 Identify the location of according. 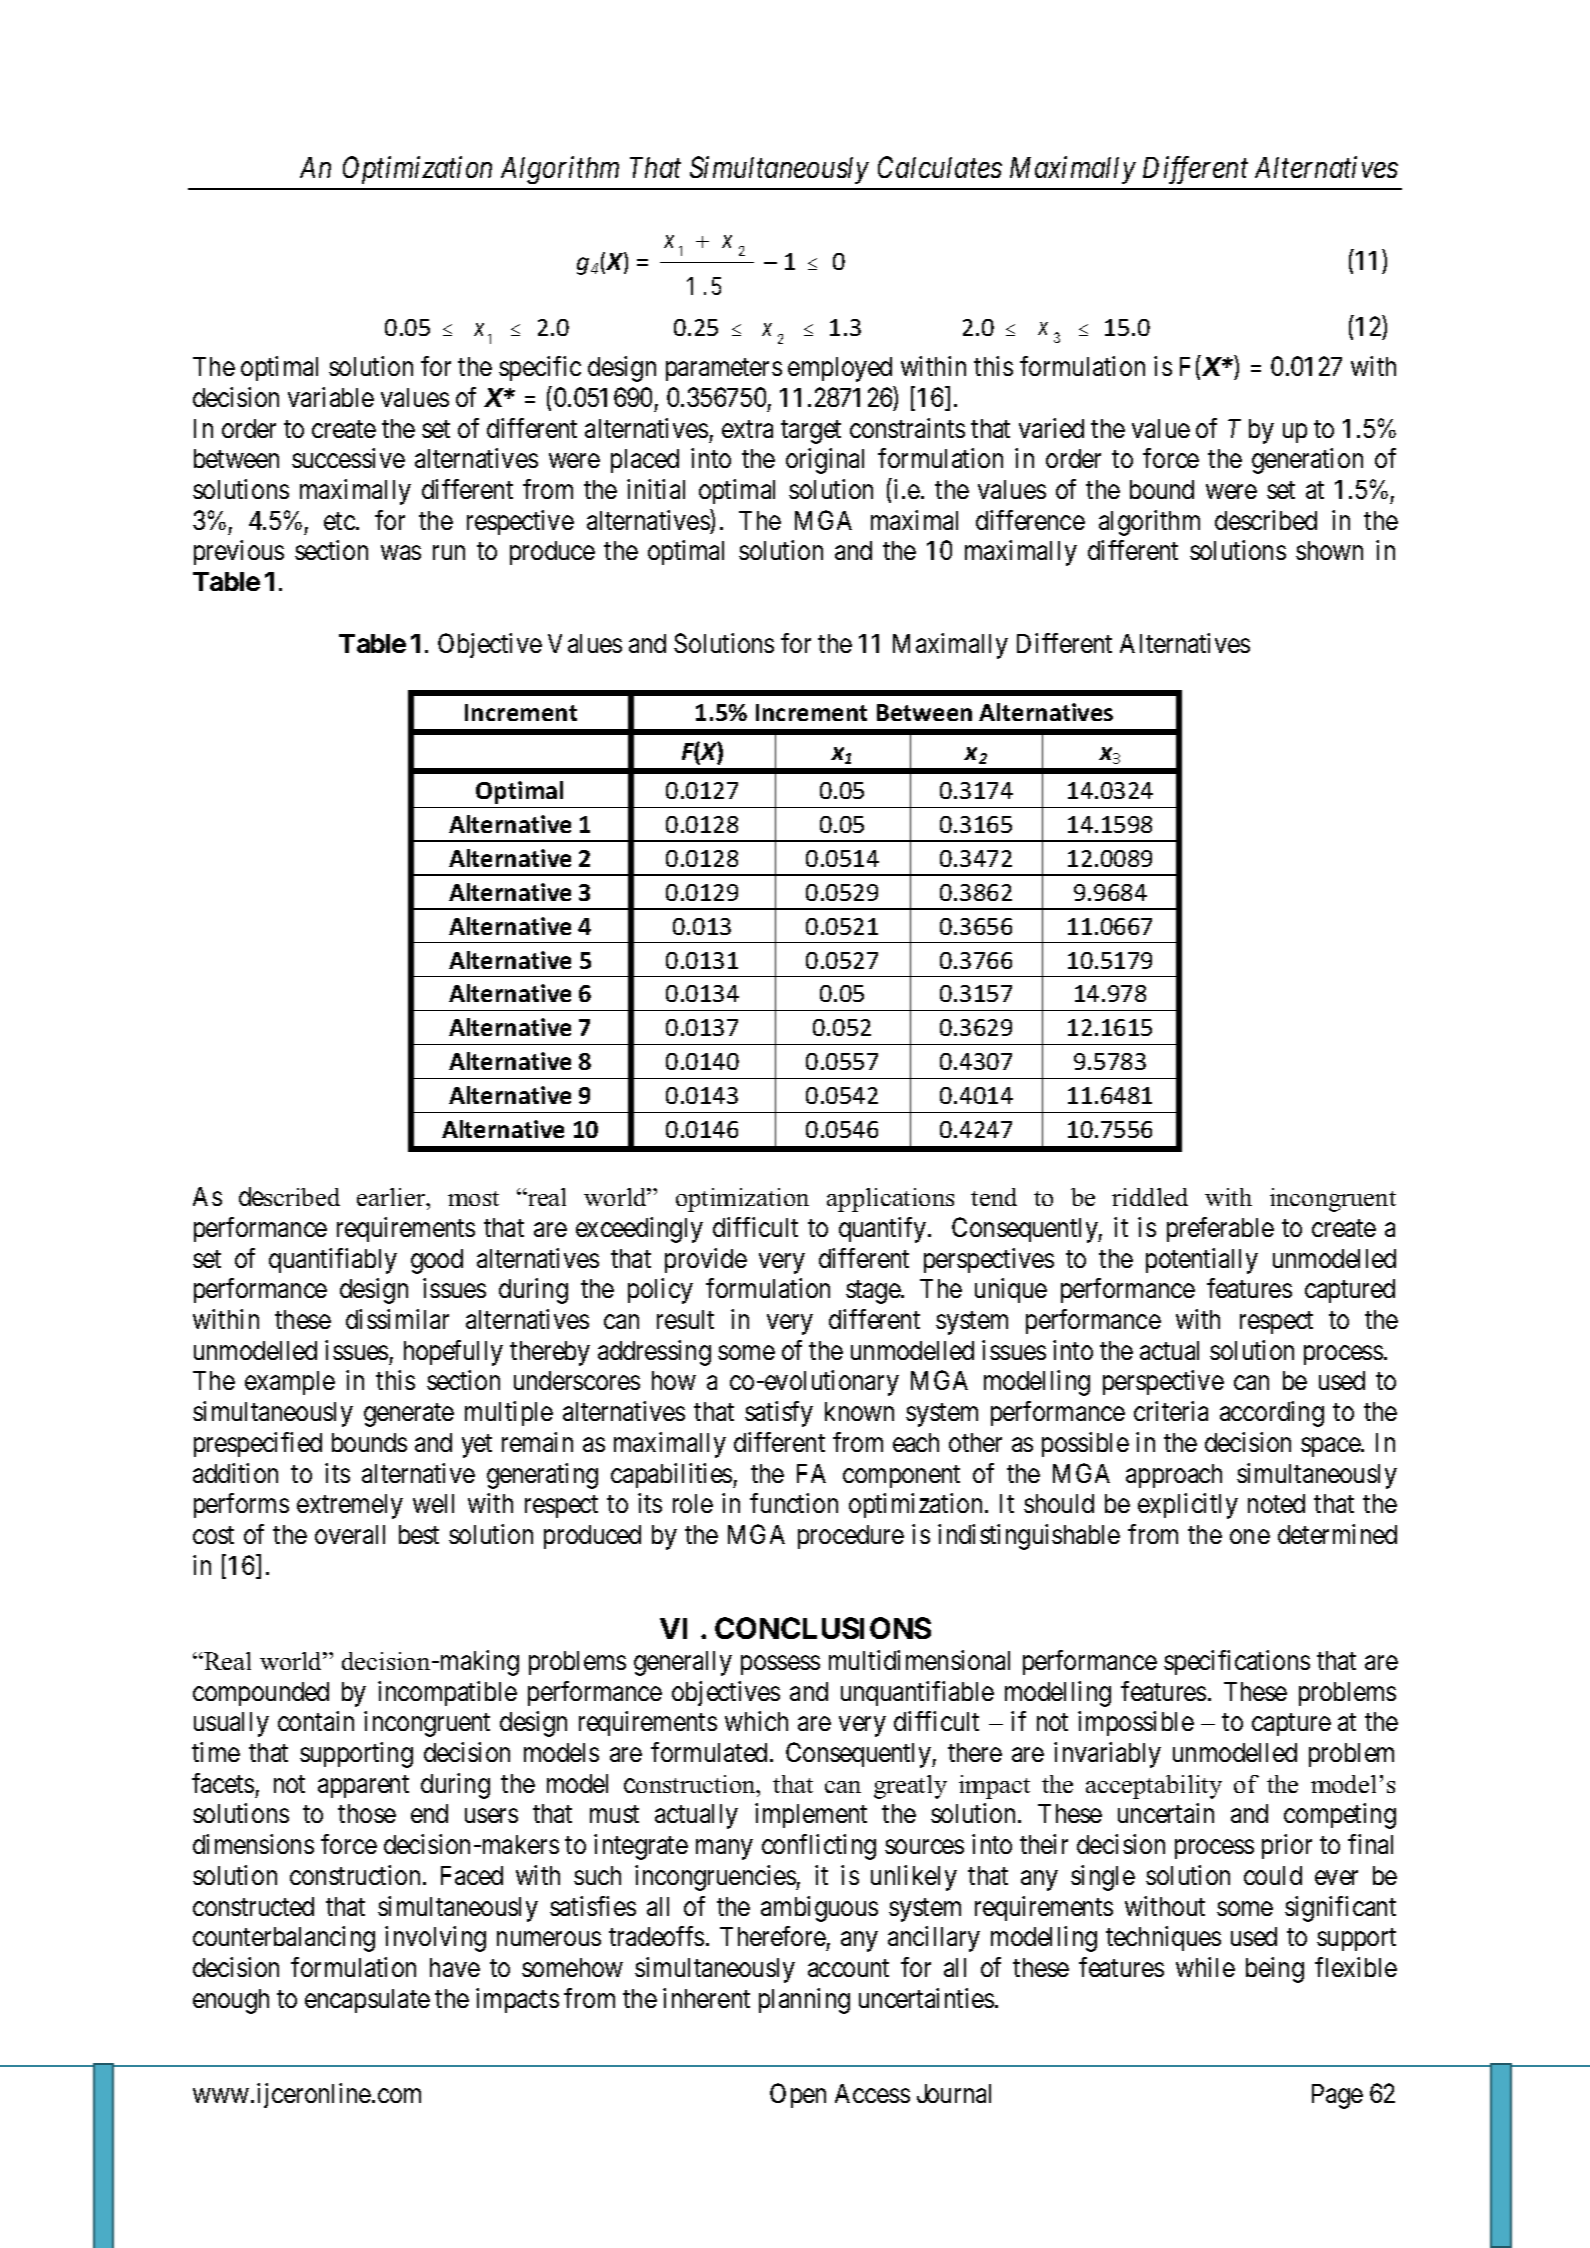
(1272, 1414).
